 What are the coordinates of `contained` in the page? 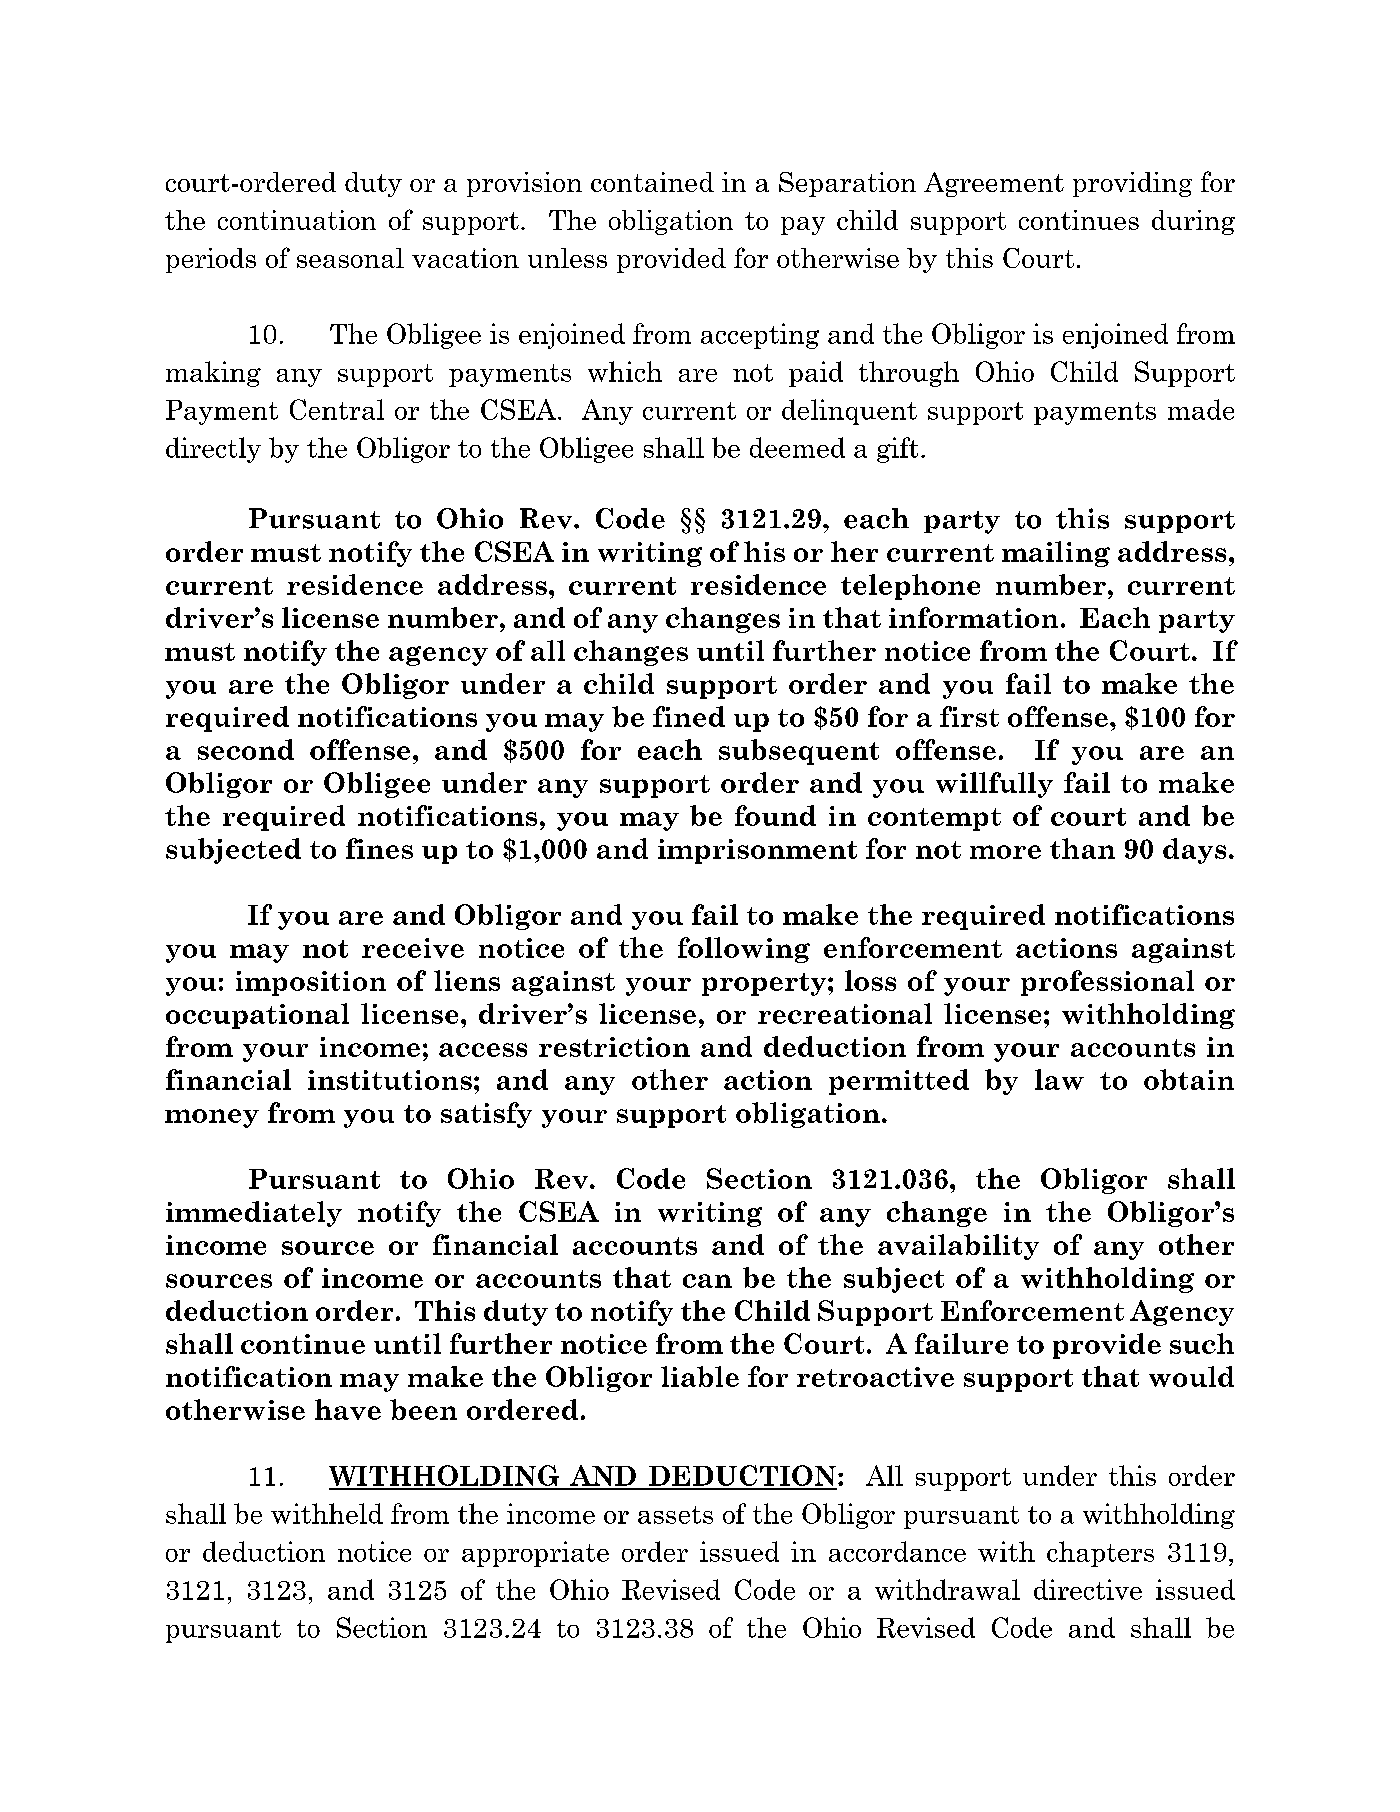 It's located at (652, 182).
